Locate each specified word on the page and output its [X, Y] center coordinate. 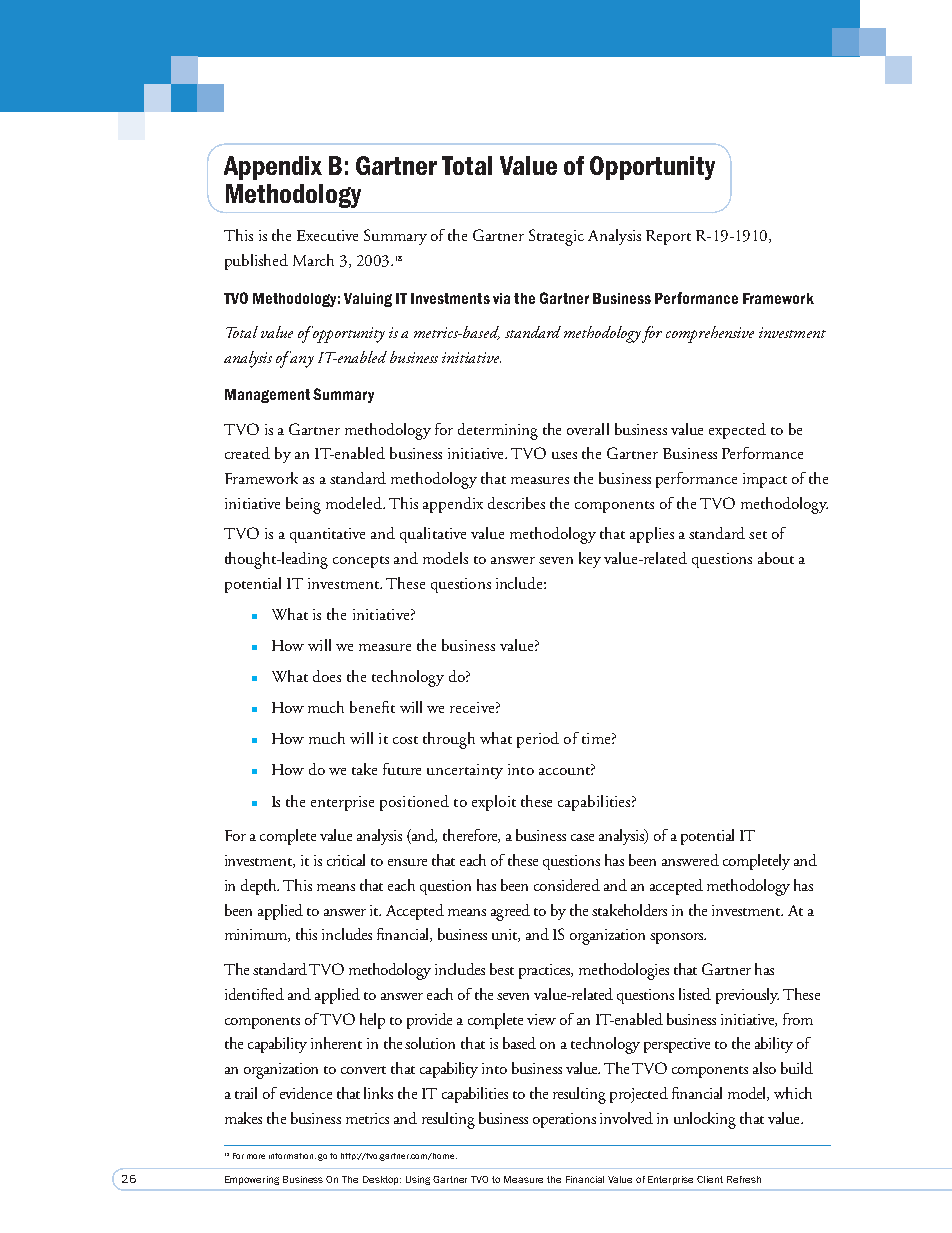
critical [346, 860]
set [758, 535]
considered [567, 885]
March [313, 260]
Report [668, 237]
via [501, 298]
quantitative [327, 535]
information [292, 1156]
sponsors [678, 938]
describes [516, 503]
